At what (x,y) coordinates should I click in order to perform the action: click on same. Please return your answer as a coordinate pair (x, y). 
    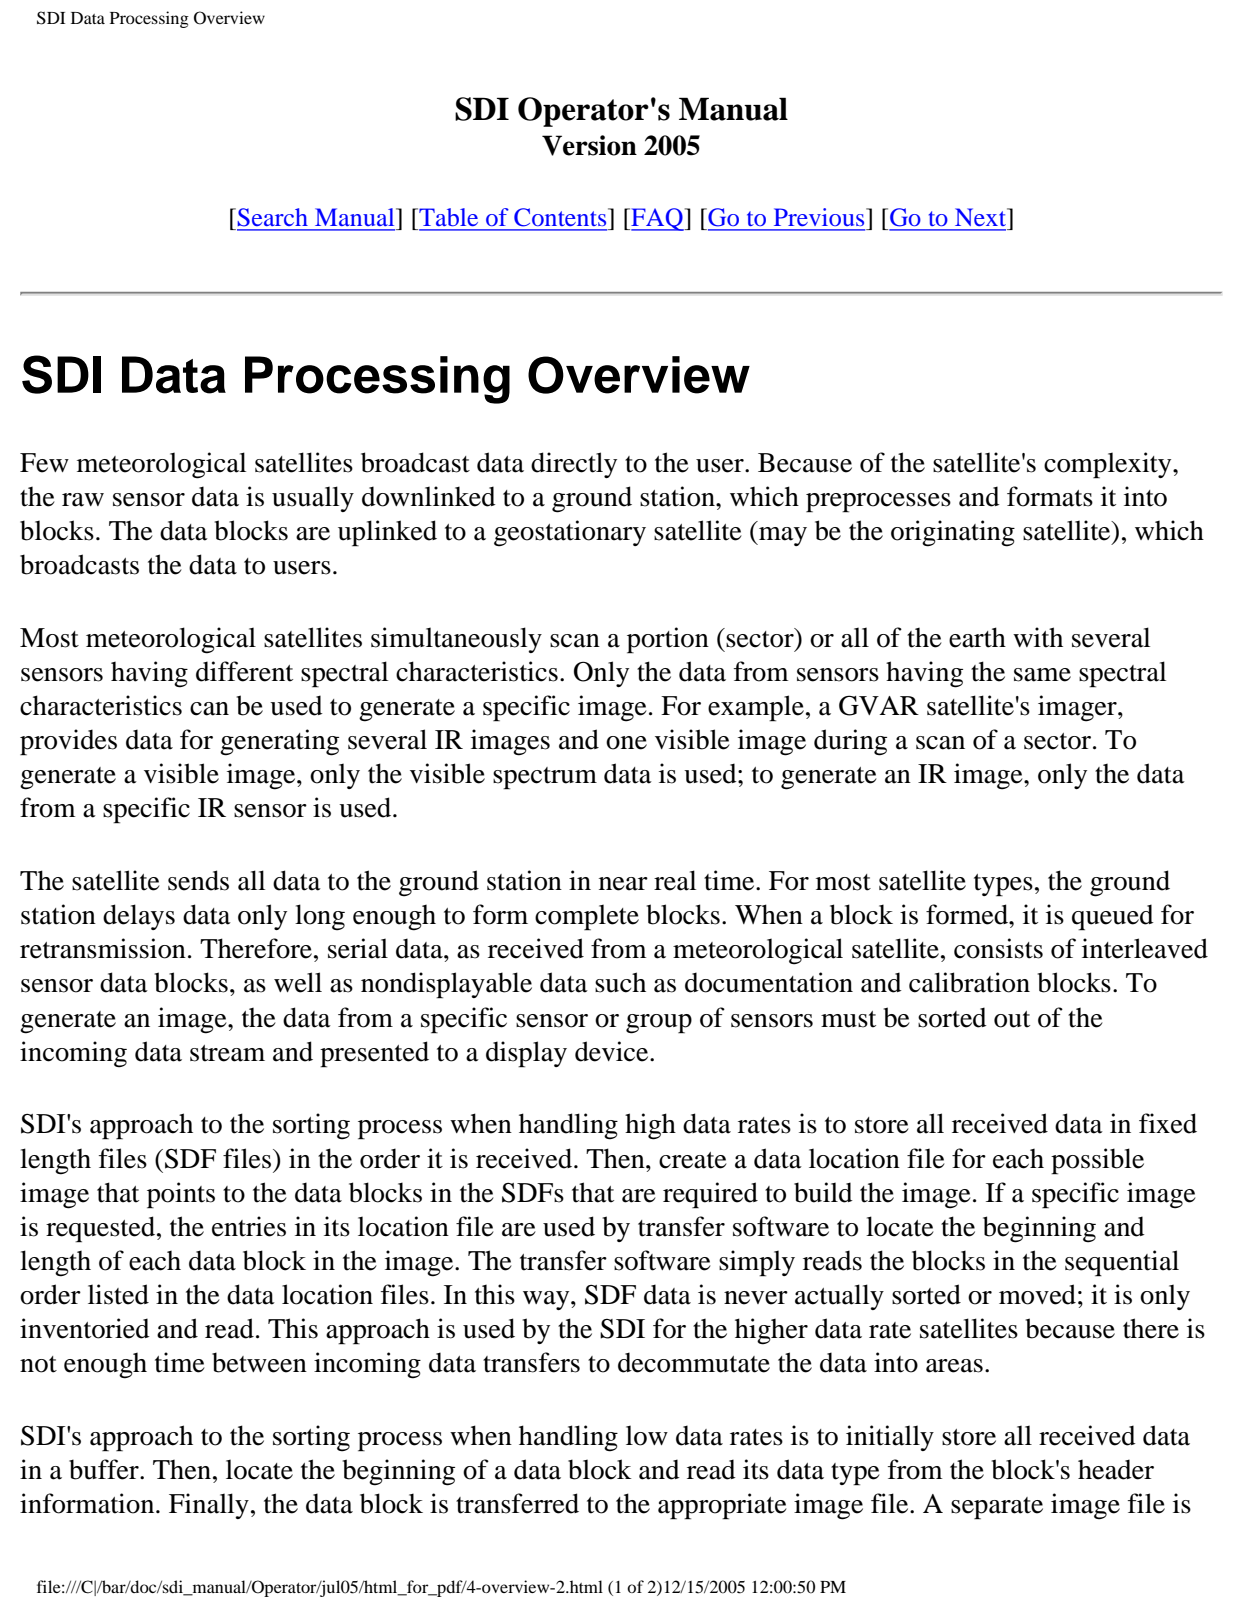
    Looking at the image, I should click on (1042, 675).
